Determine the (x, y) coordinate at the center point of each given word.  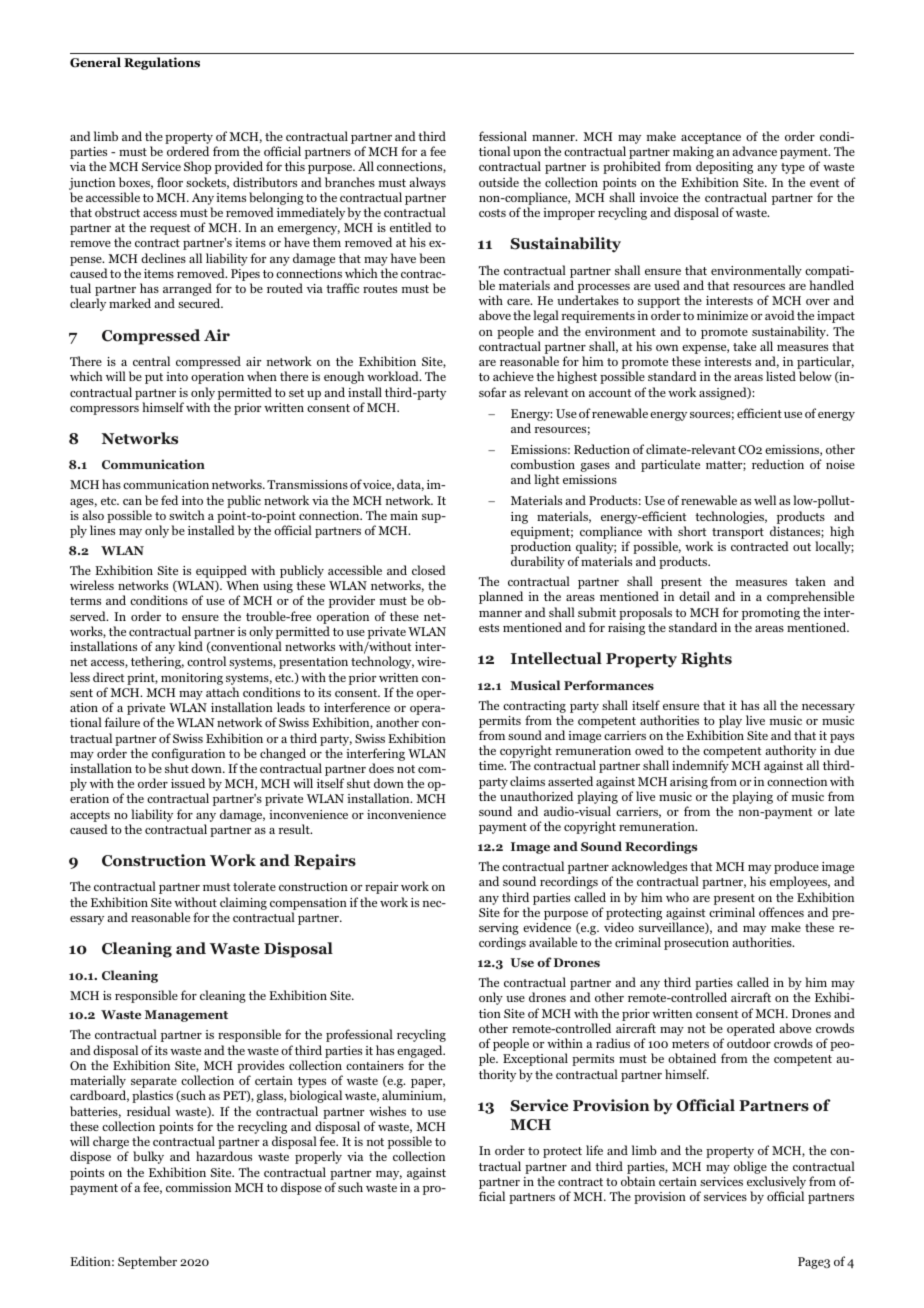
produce (796, 869)
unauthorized (536, 796)
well (765, 500)
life (594, 1150)
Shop (197, 167)
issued (188, 783)
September (147, 1262)
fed (169, 500)
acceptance (712, 140)
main (404, 515)
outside (499, 182)
